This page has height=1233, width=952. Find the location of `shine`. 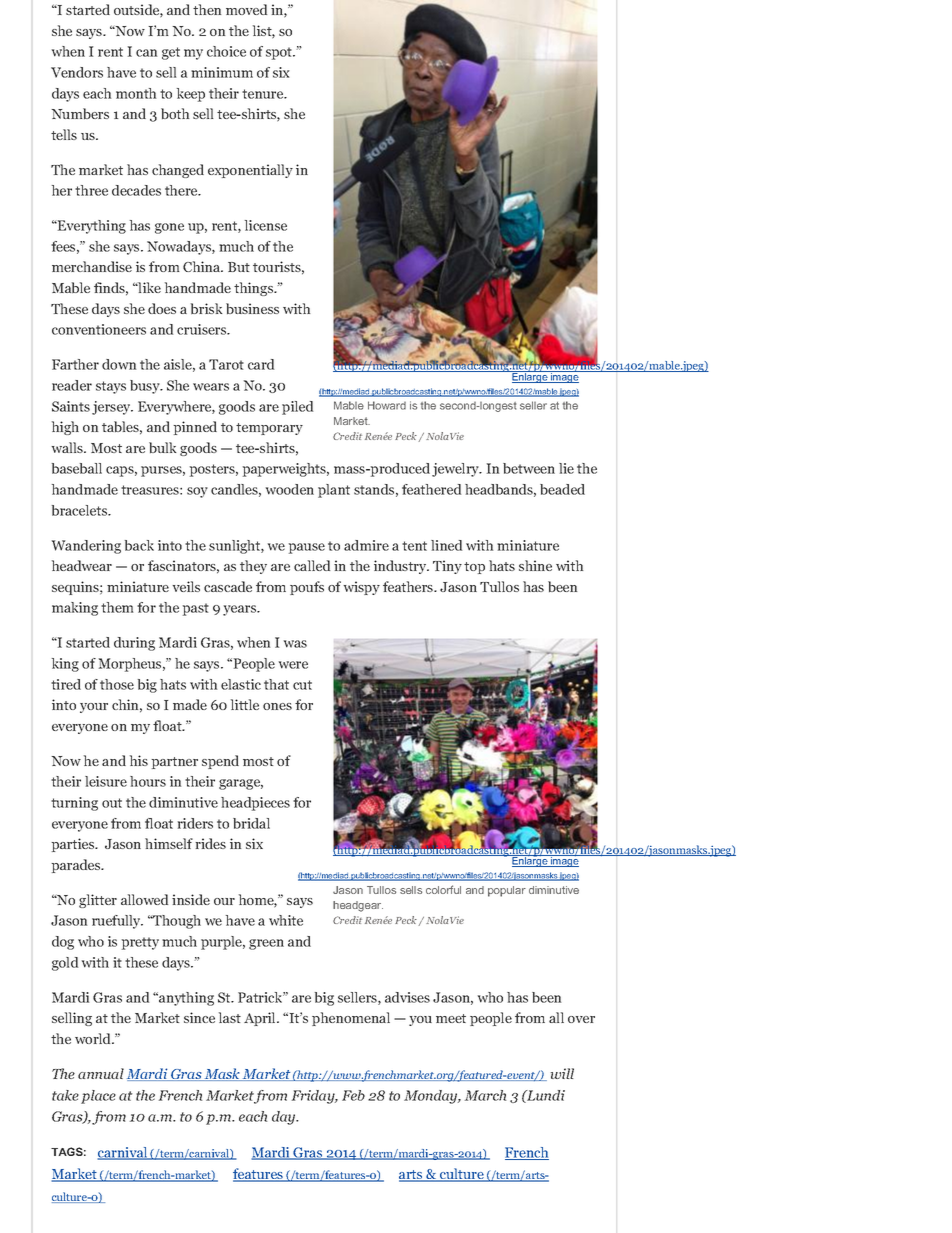

shine is located at coordinates (535, 565).
